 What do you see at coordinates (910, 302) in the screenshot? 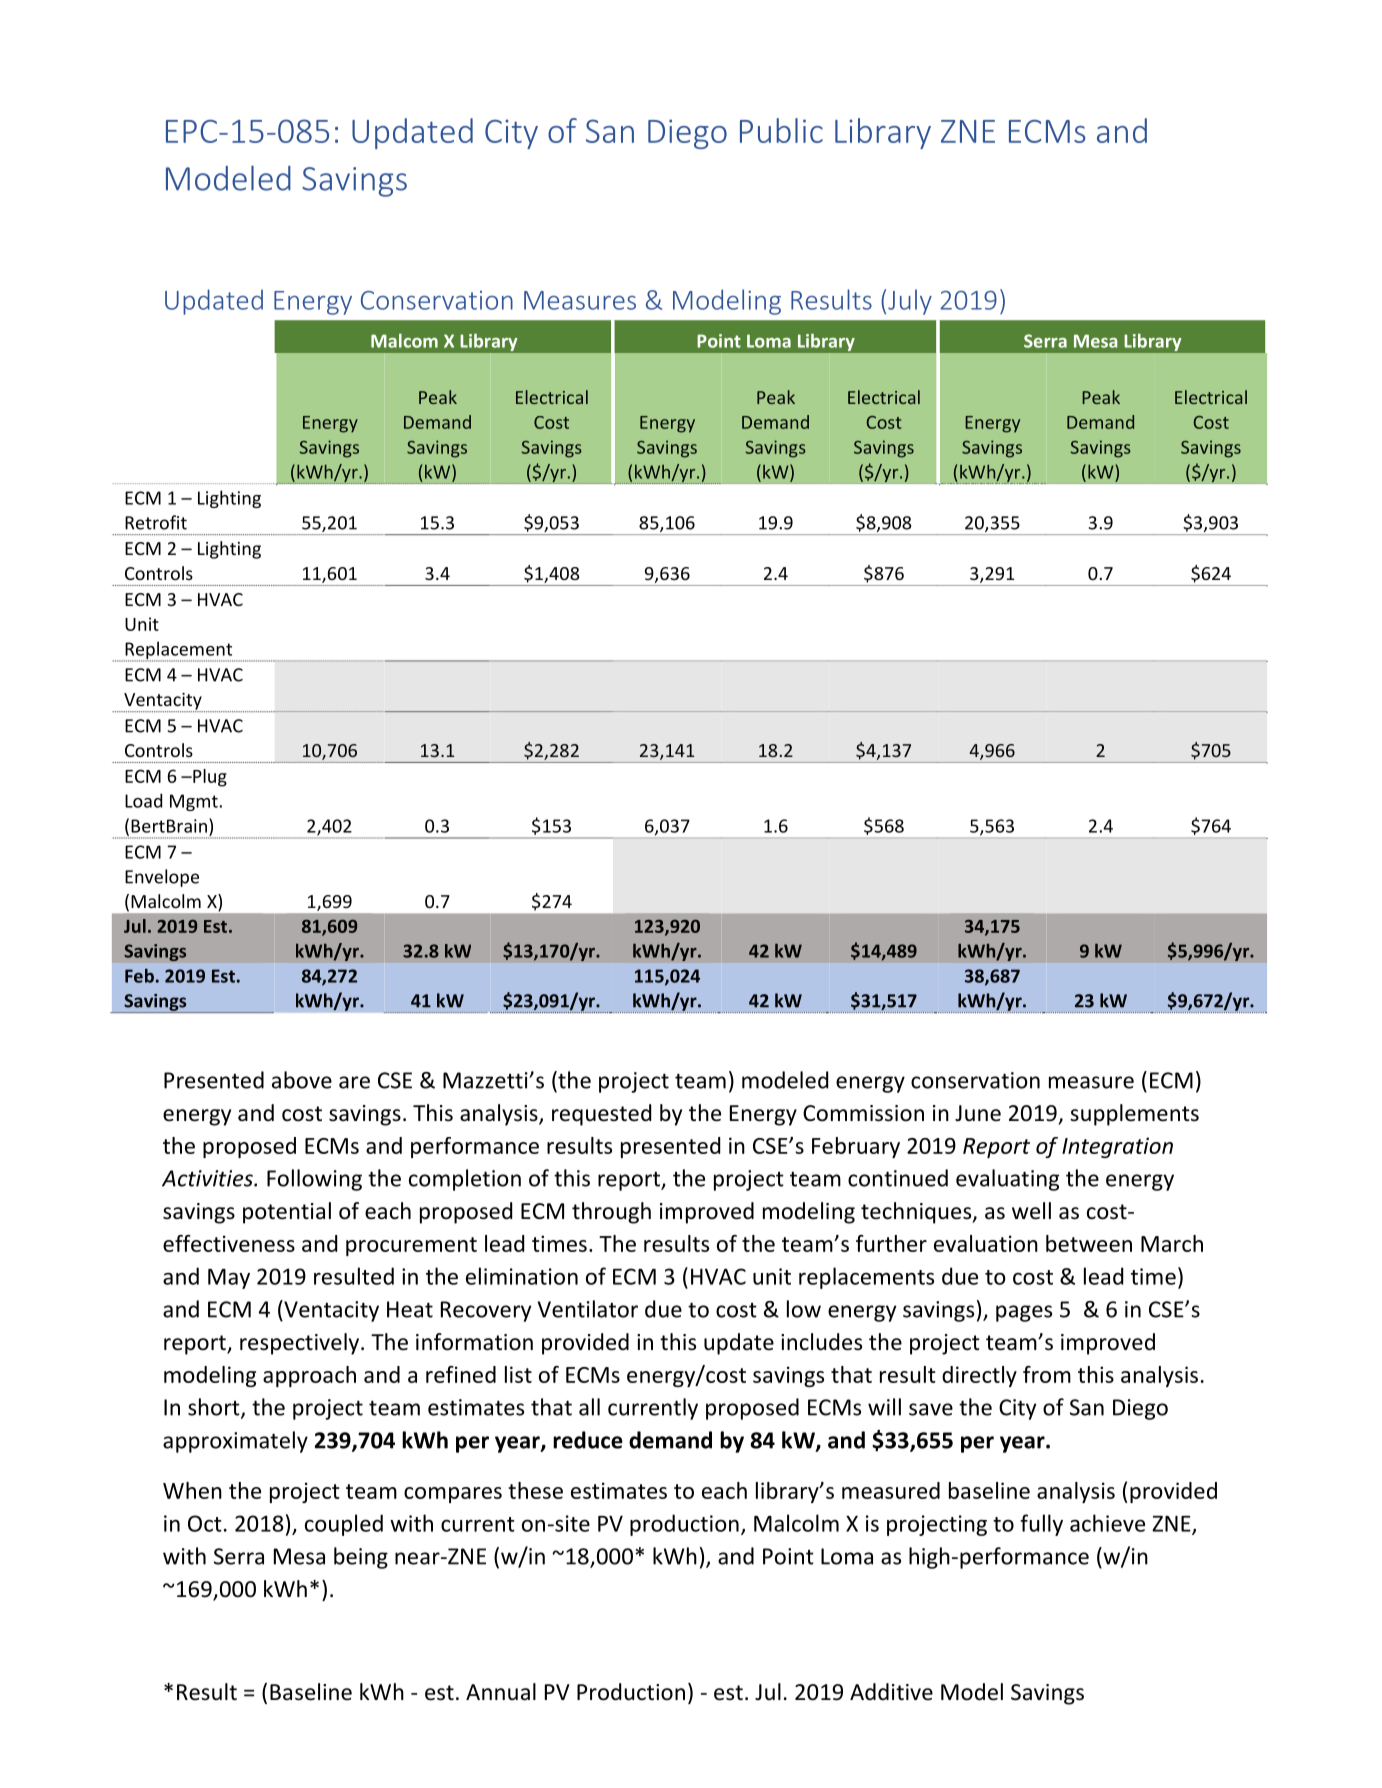
I see `July` at bounding box center [910, 302].
